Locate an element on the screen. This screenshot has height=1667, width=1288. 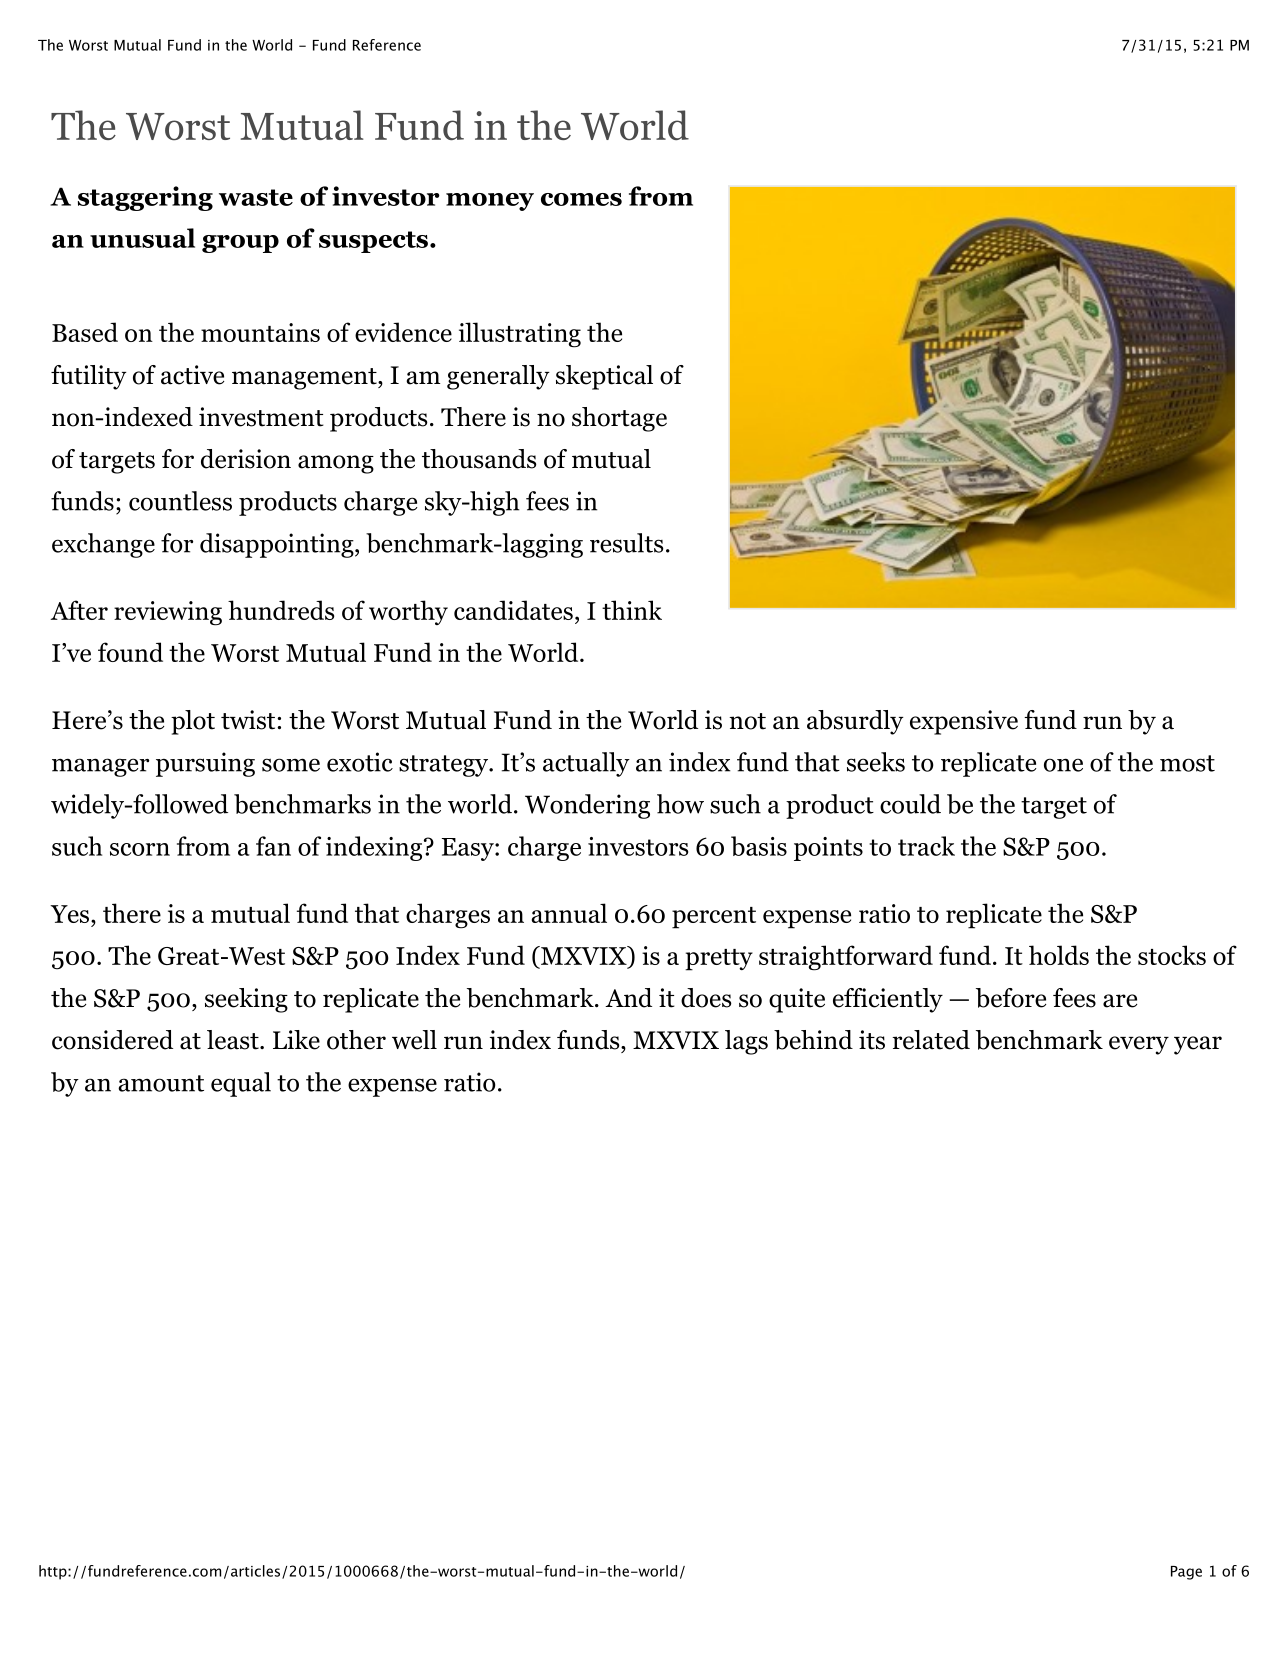
Page is located at coordinates (1186, 1573).
